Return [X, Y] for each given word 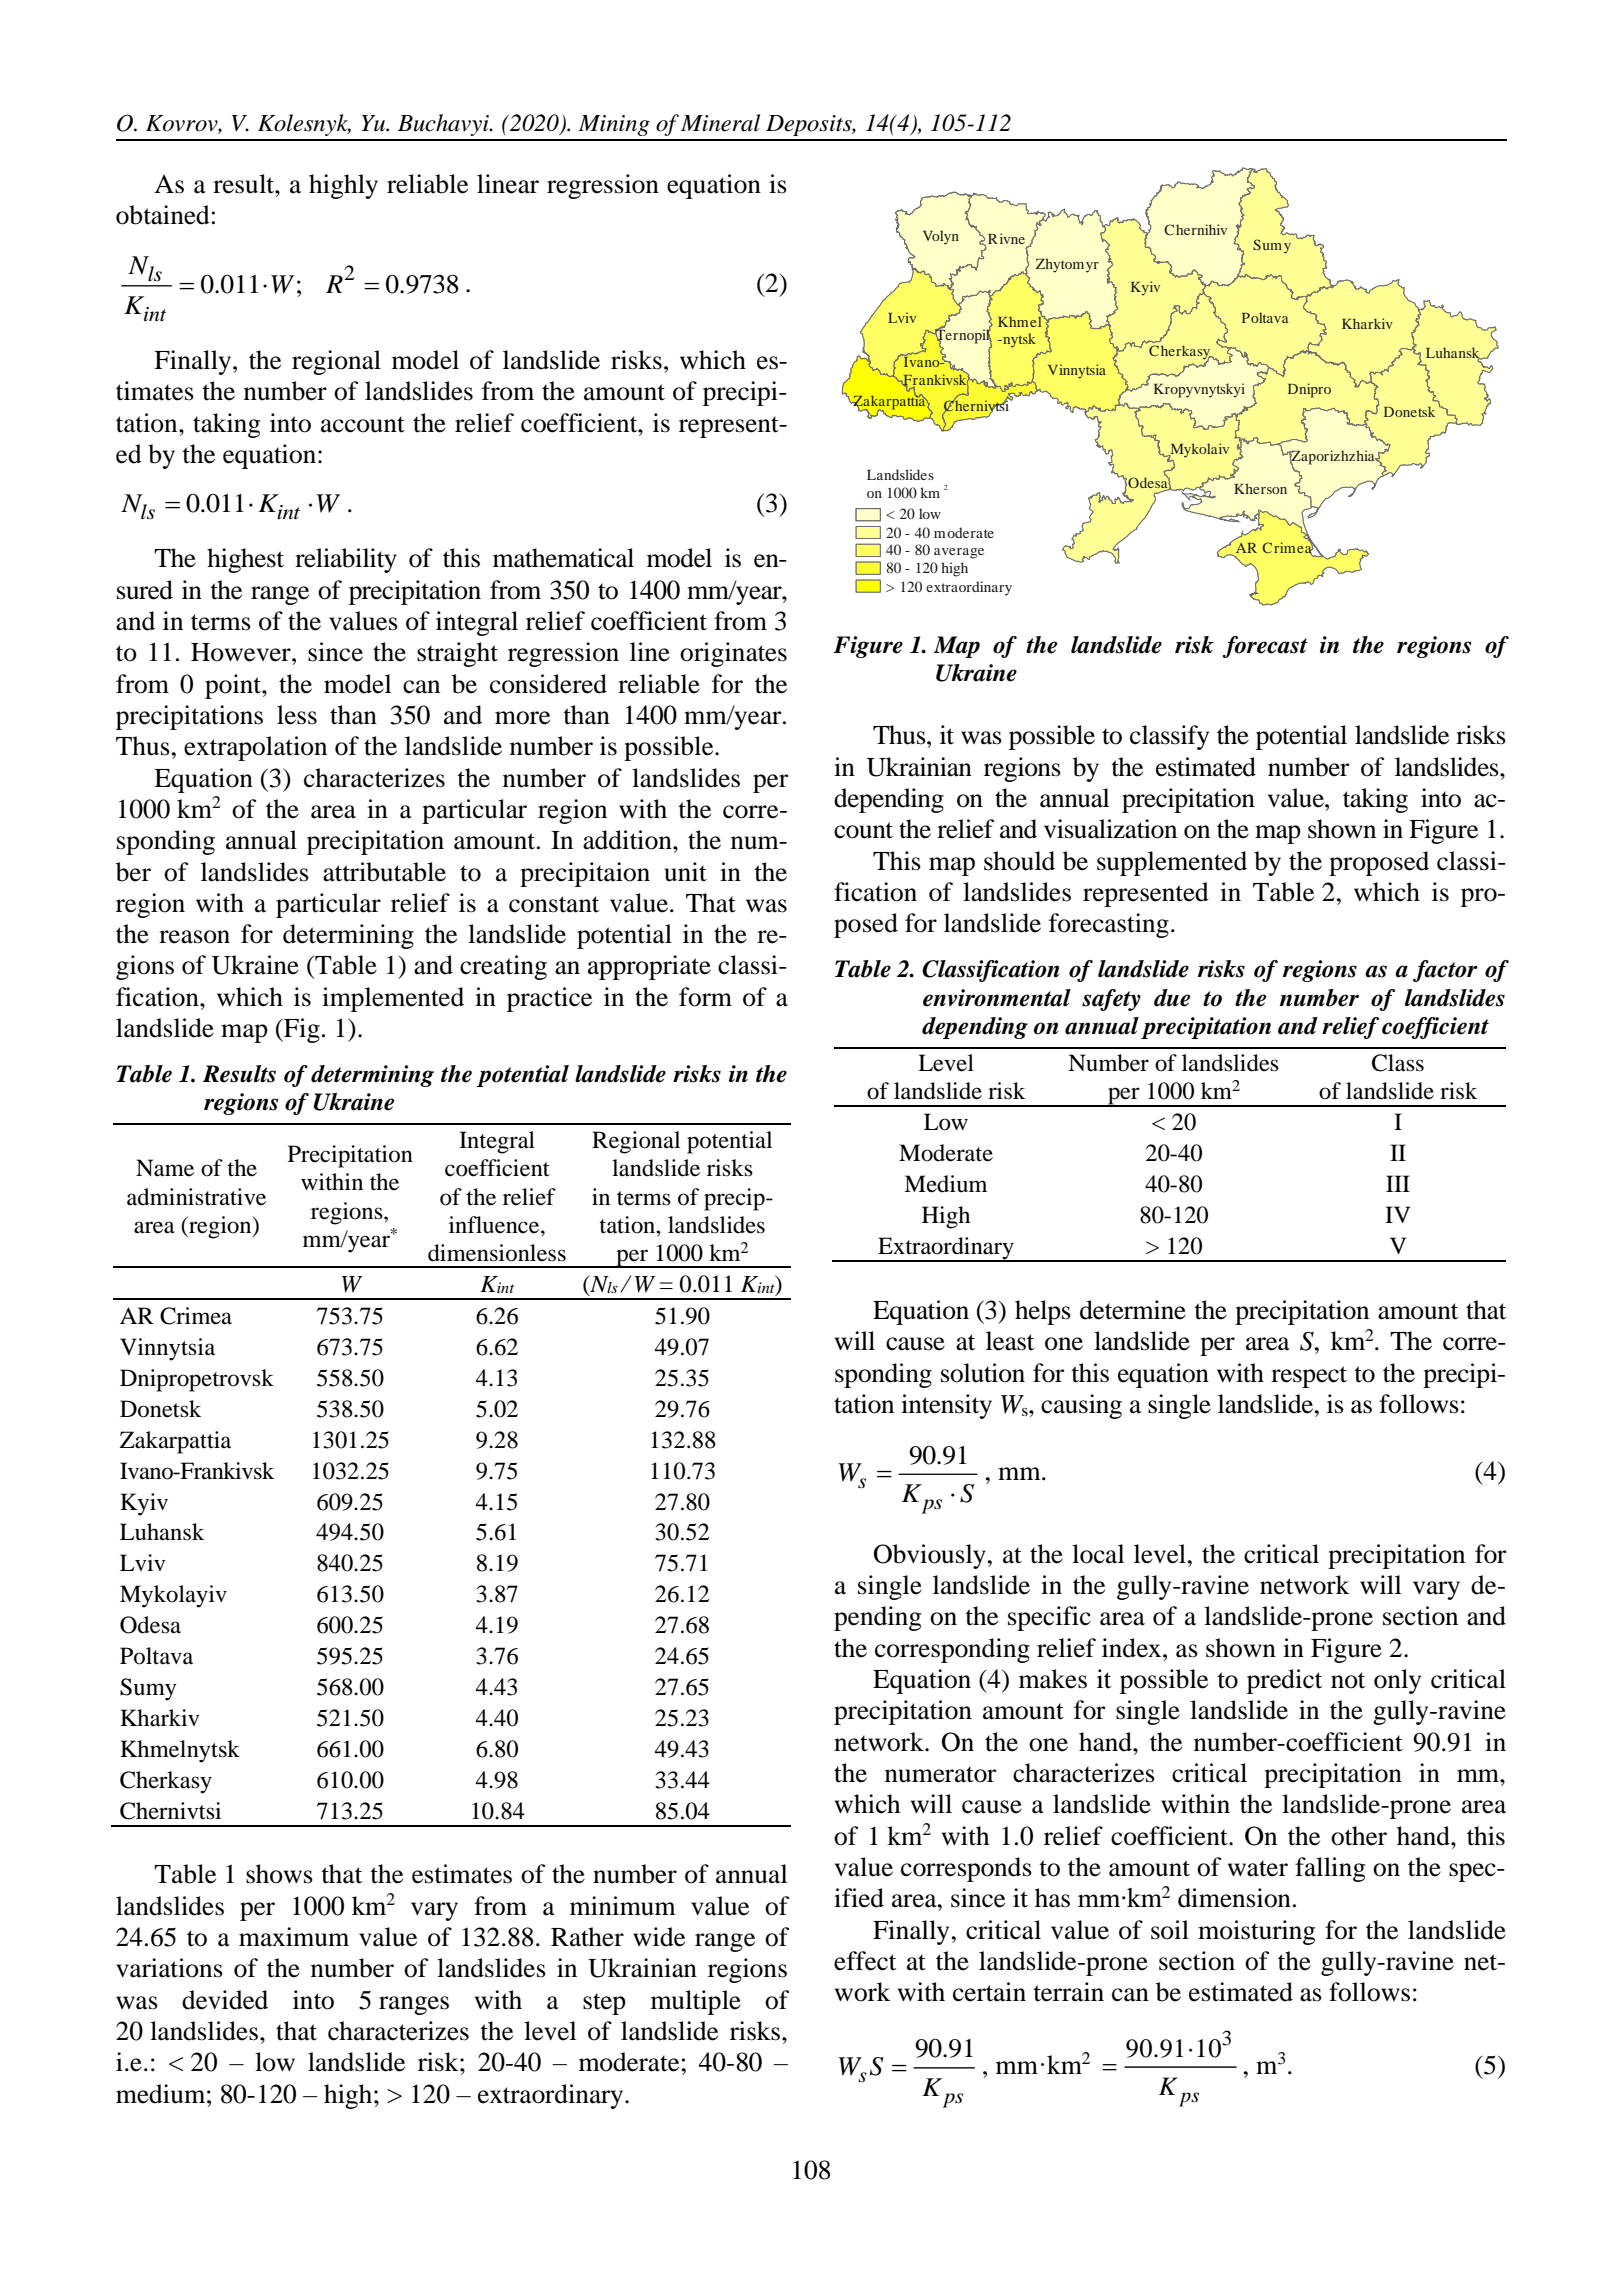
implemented [393, 999]
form [705, 997]
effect [865, 1961]
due [1172, 998]
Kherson [1260, 488]
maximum [294, 1937]
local [1098, 1554]
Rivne [1008, 240]
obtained [163, 215]
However [242, 652]
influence [495, 1225]
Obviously [930, 1556]
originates [733, 654]
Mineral [720, 123]
